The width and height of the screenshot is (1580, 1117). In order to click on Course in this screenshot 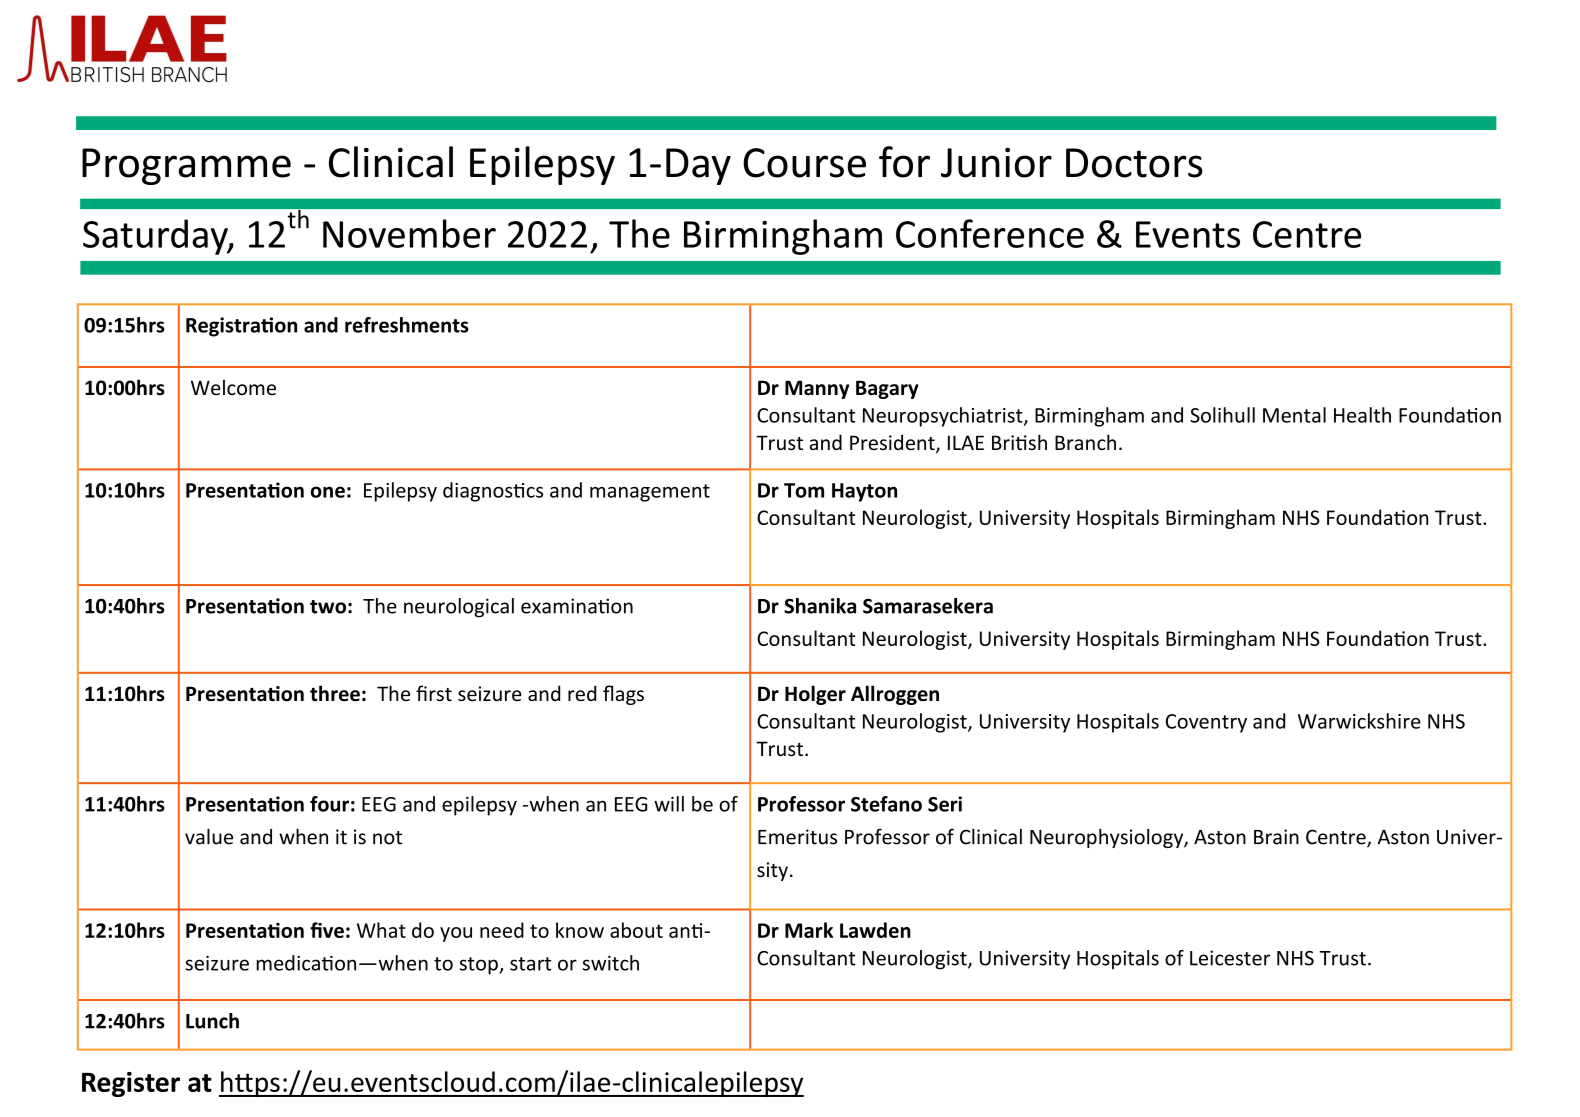, I will do `click(804, 163)`.
